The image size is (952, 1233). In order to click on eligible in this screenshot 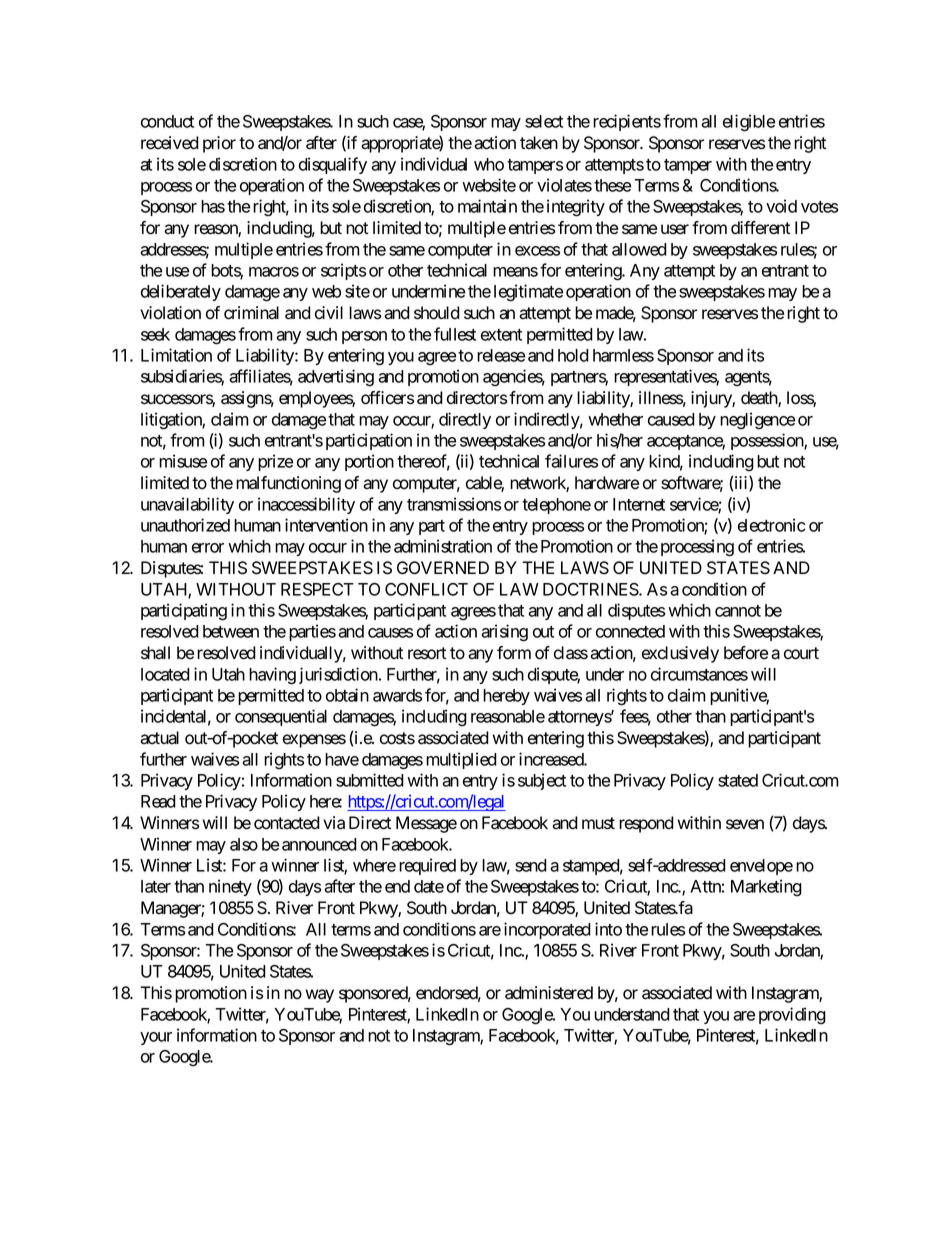, I will do `click(749, 123)`.
